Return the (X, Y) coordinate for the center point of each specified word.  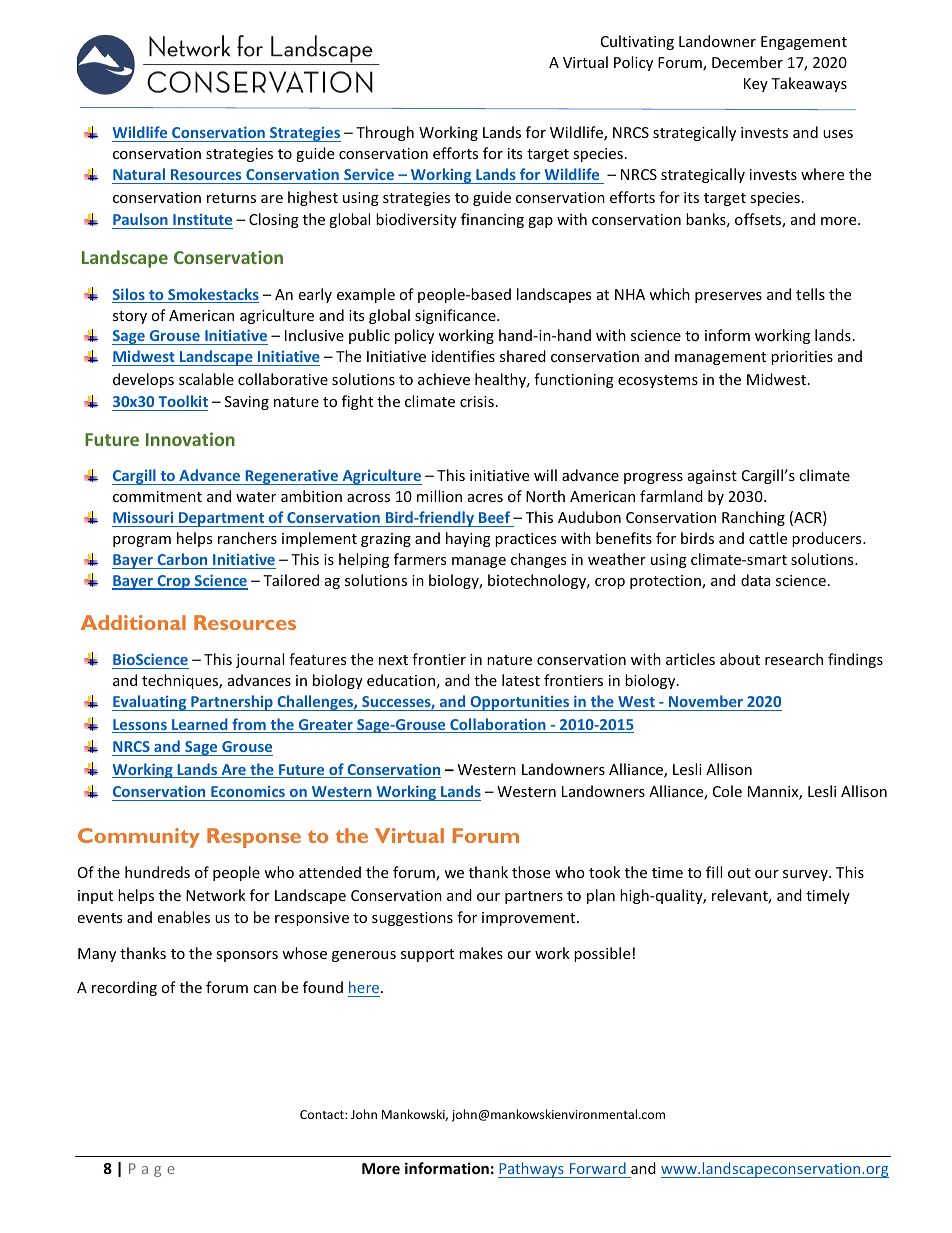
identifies (463, 356)
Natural (139, 176)
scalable (206, 379)
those (531, 872)
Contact (323, 1114)
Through (385, 133)
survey (806, 875)
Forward (598, 1168)
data (755, 580)
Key (756, 85)
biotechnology (538, 581)
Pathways (532, 1170)
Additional (133, 622)
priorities (802, 358)
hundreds (157, 872)
